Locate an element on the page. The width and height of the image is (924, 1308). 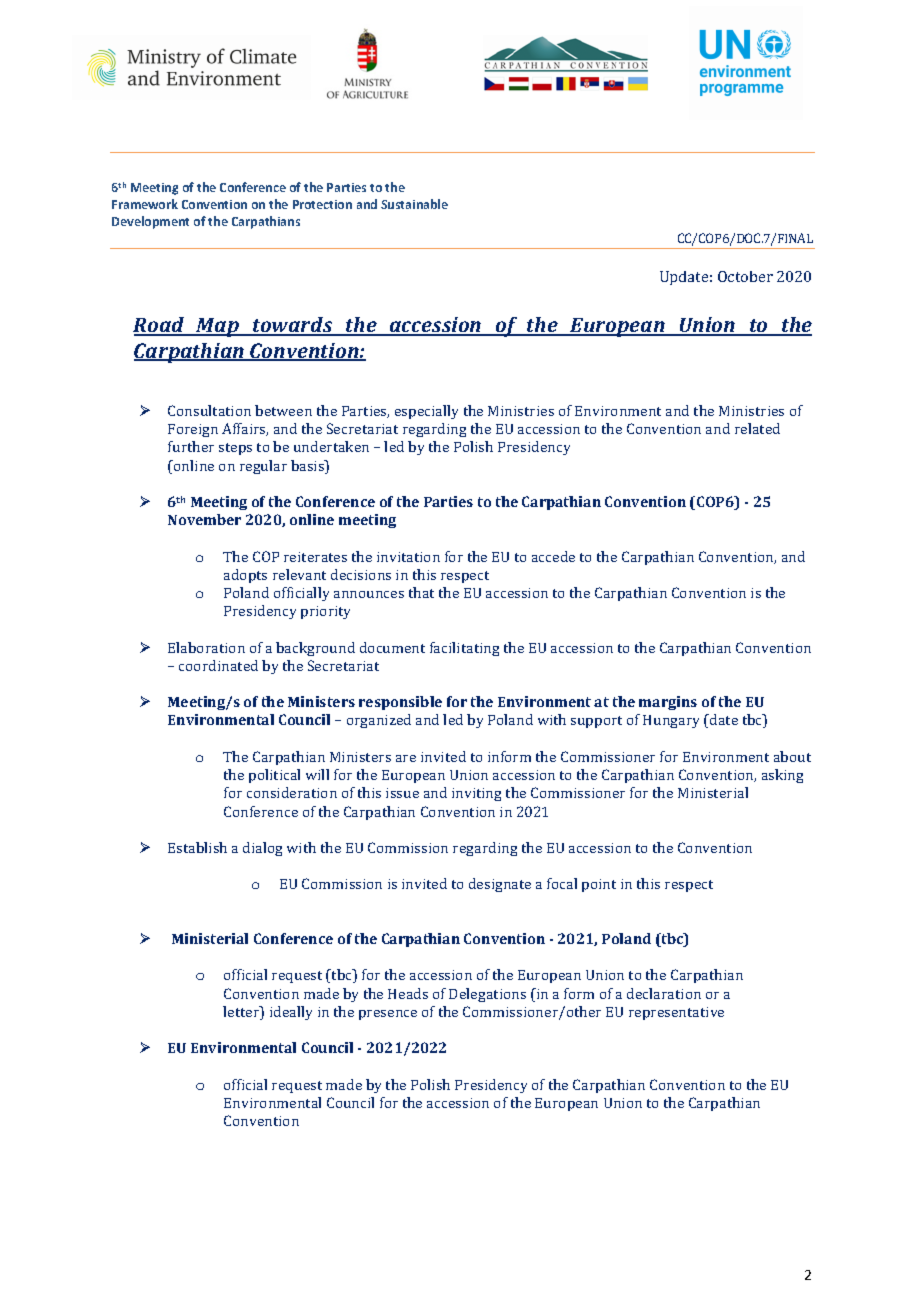
especially is located at coordinates (426, 412).
